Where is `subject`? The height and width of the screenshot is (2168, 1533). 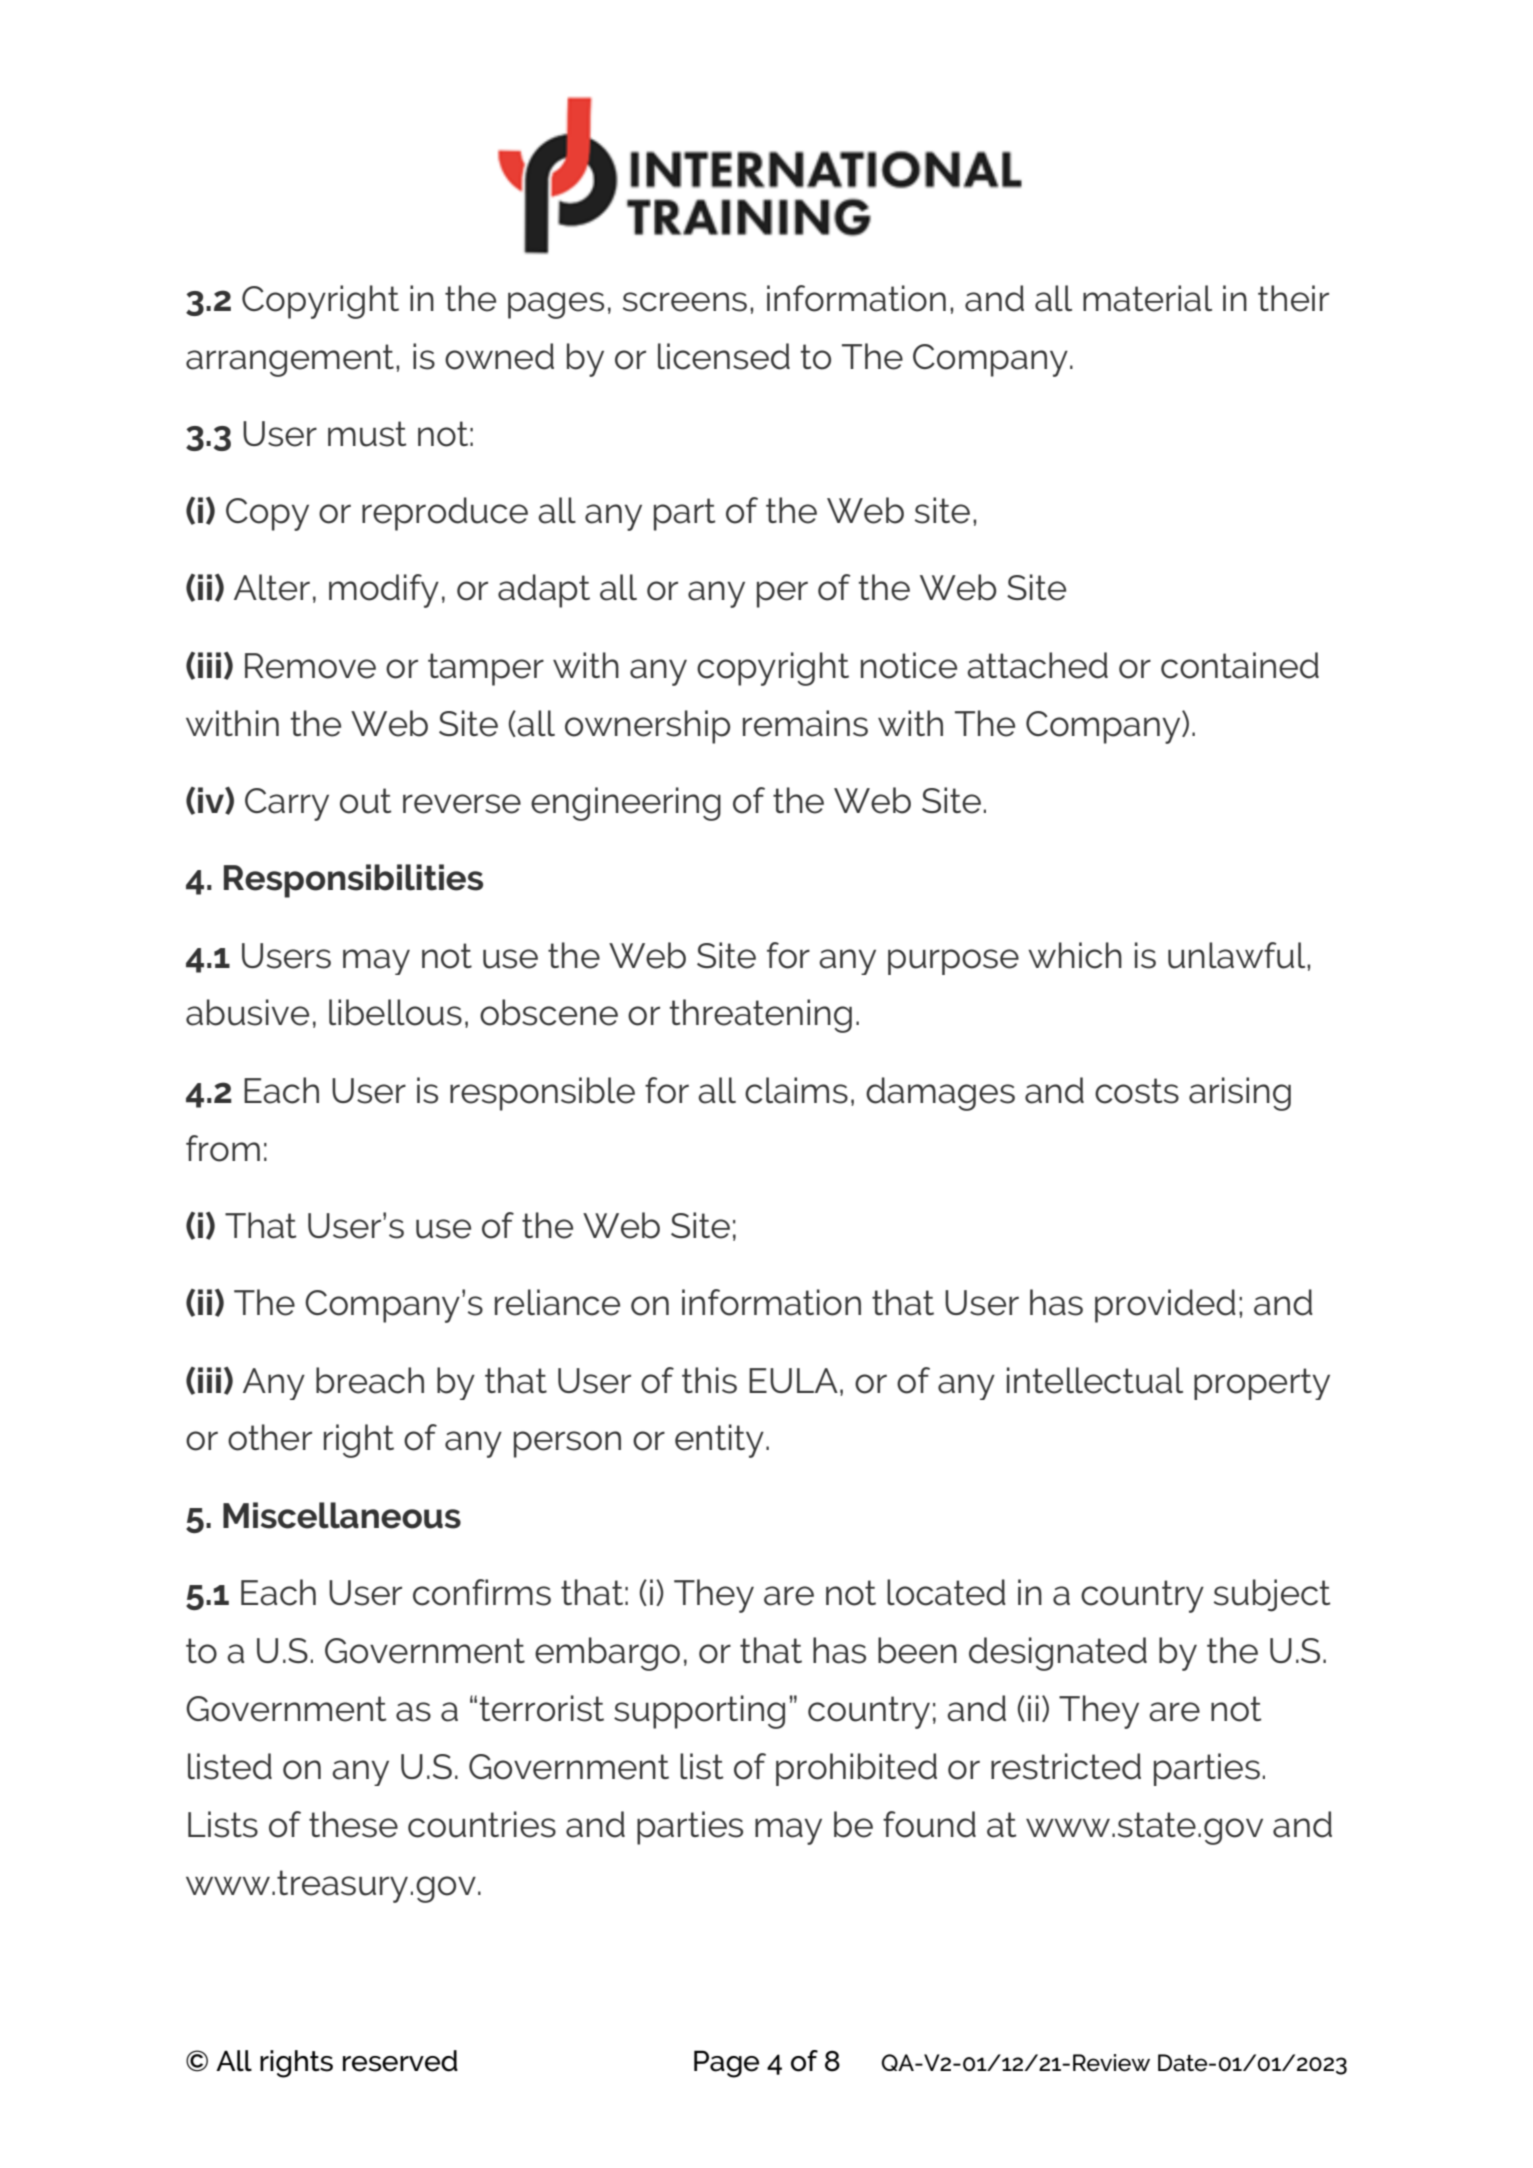
subject is located at coordinates (1272, 1595).
